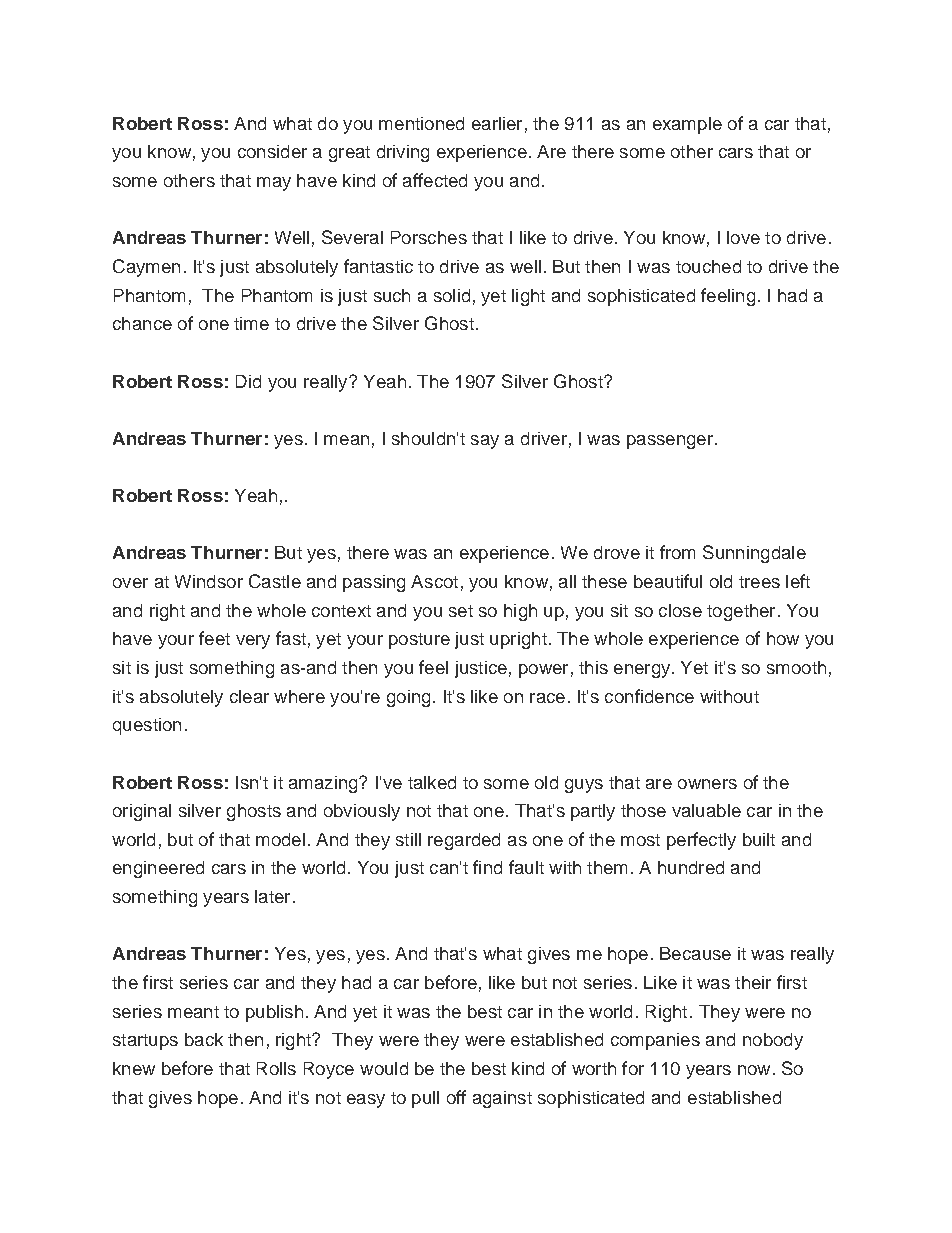 Image resolution: width=952 pixels, height=1233 pixels. What do you see at coordinates (272, 151) in the page?
I see `consider` at bounding box center [272, 151].
